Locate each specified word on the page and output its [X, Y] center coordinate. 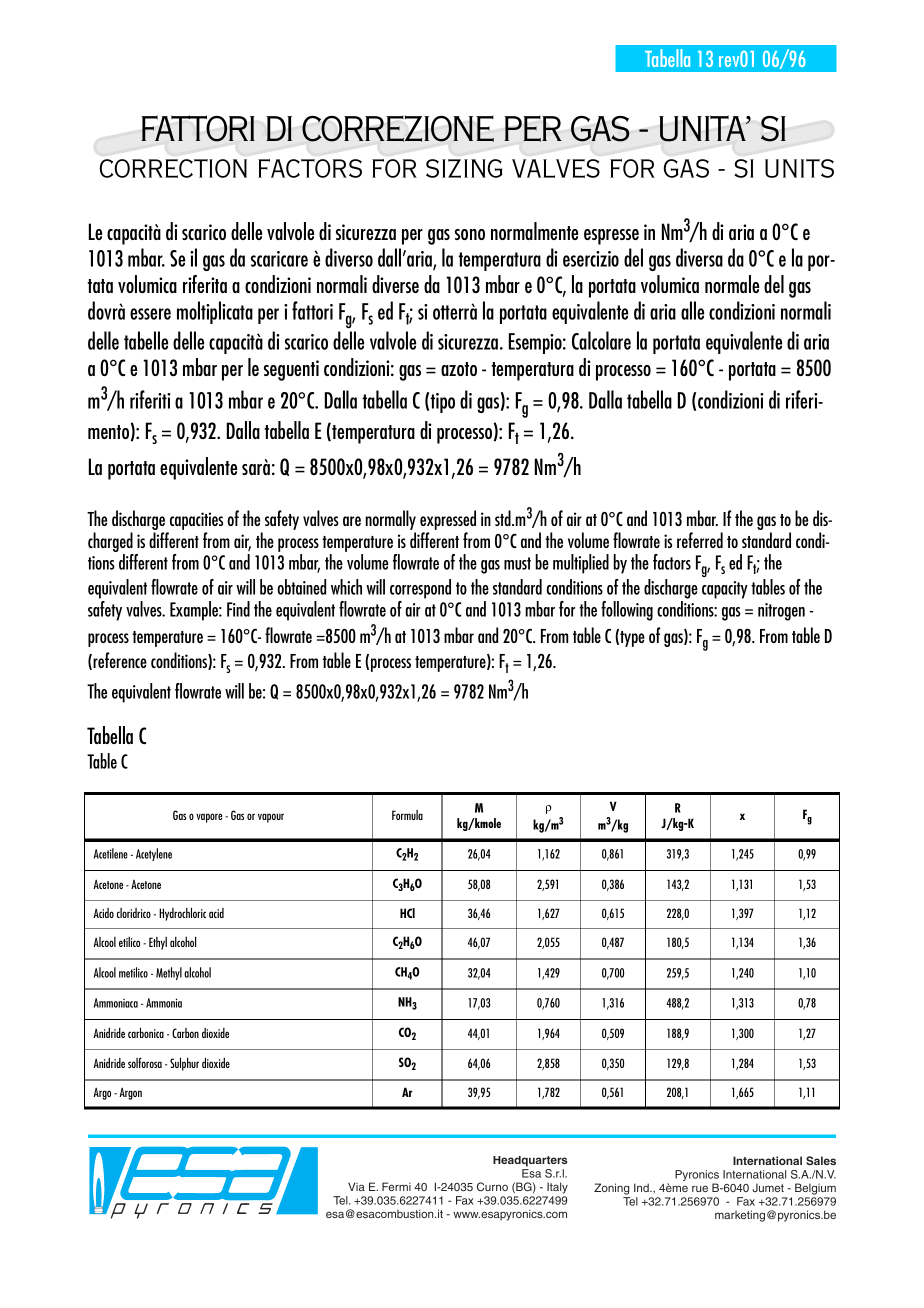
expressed [448, 521]
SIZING [464, 168]
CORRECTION [173, 168]
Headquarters [530, 1161]
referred [700, 540]
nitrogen [781, 612]
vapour [271, 818]
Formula [407, 815]
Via [356, 1186]
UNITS [799, 168]
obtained [302, 587]
